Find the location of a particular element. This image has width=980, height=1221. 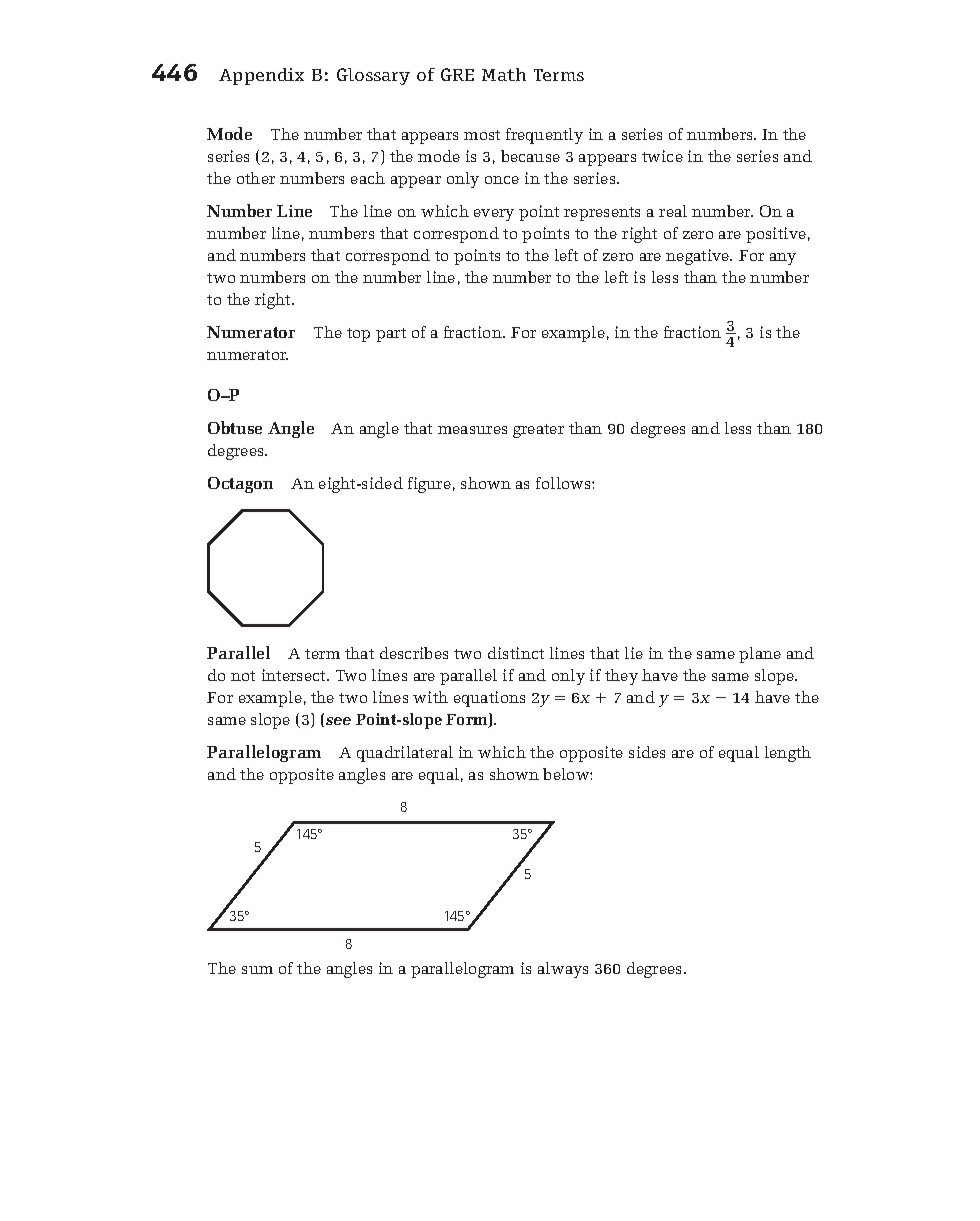

twice is located at coordinates (662, 156).
